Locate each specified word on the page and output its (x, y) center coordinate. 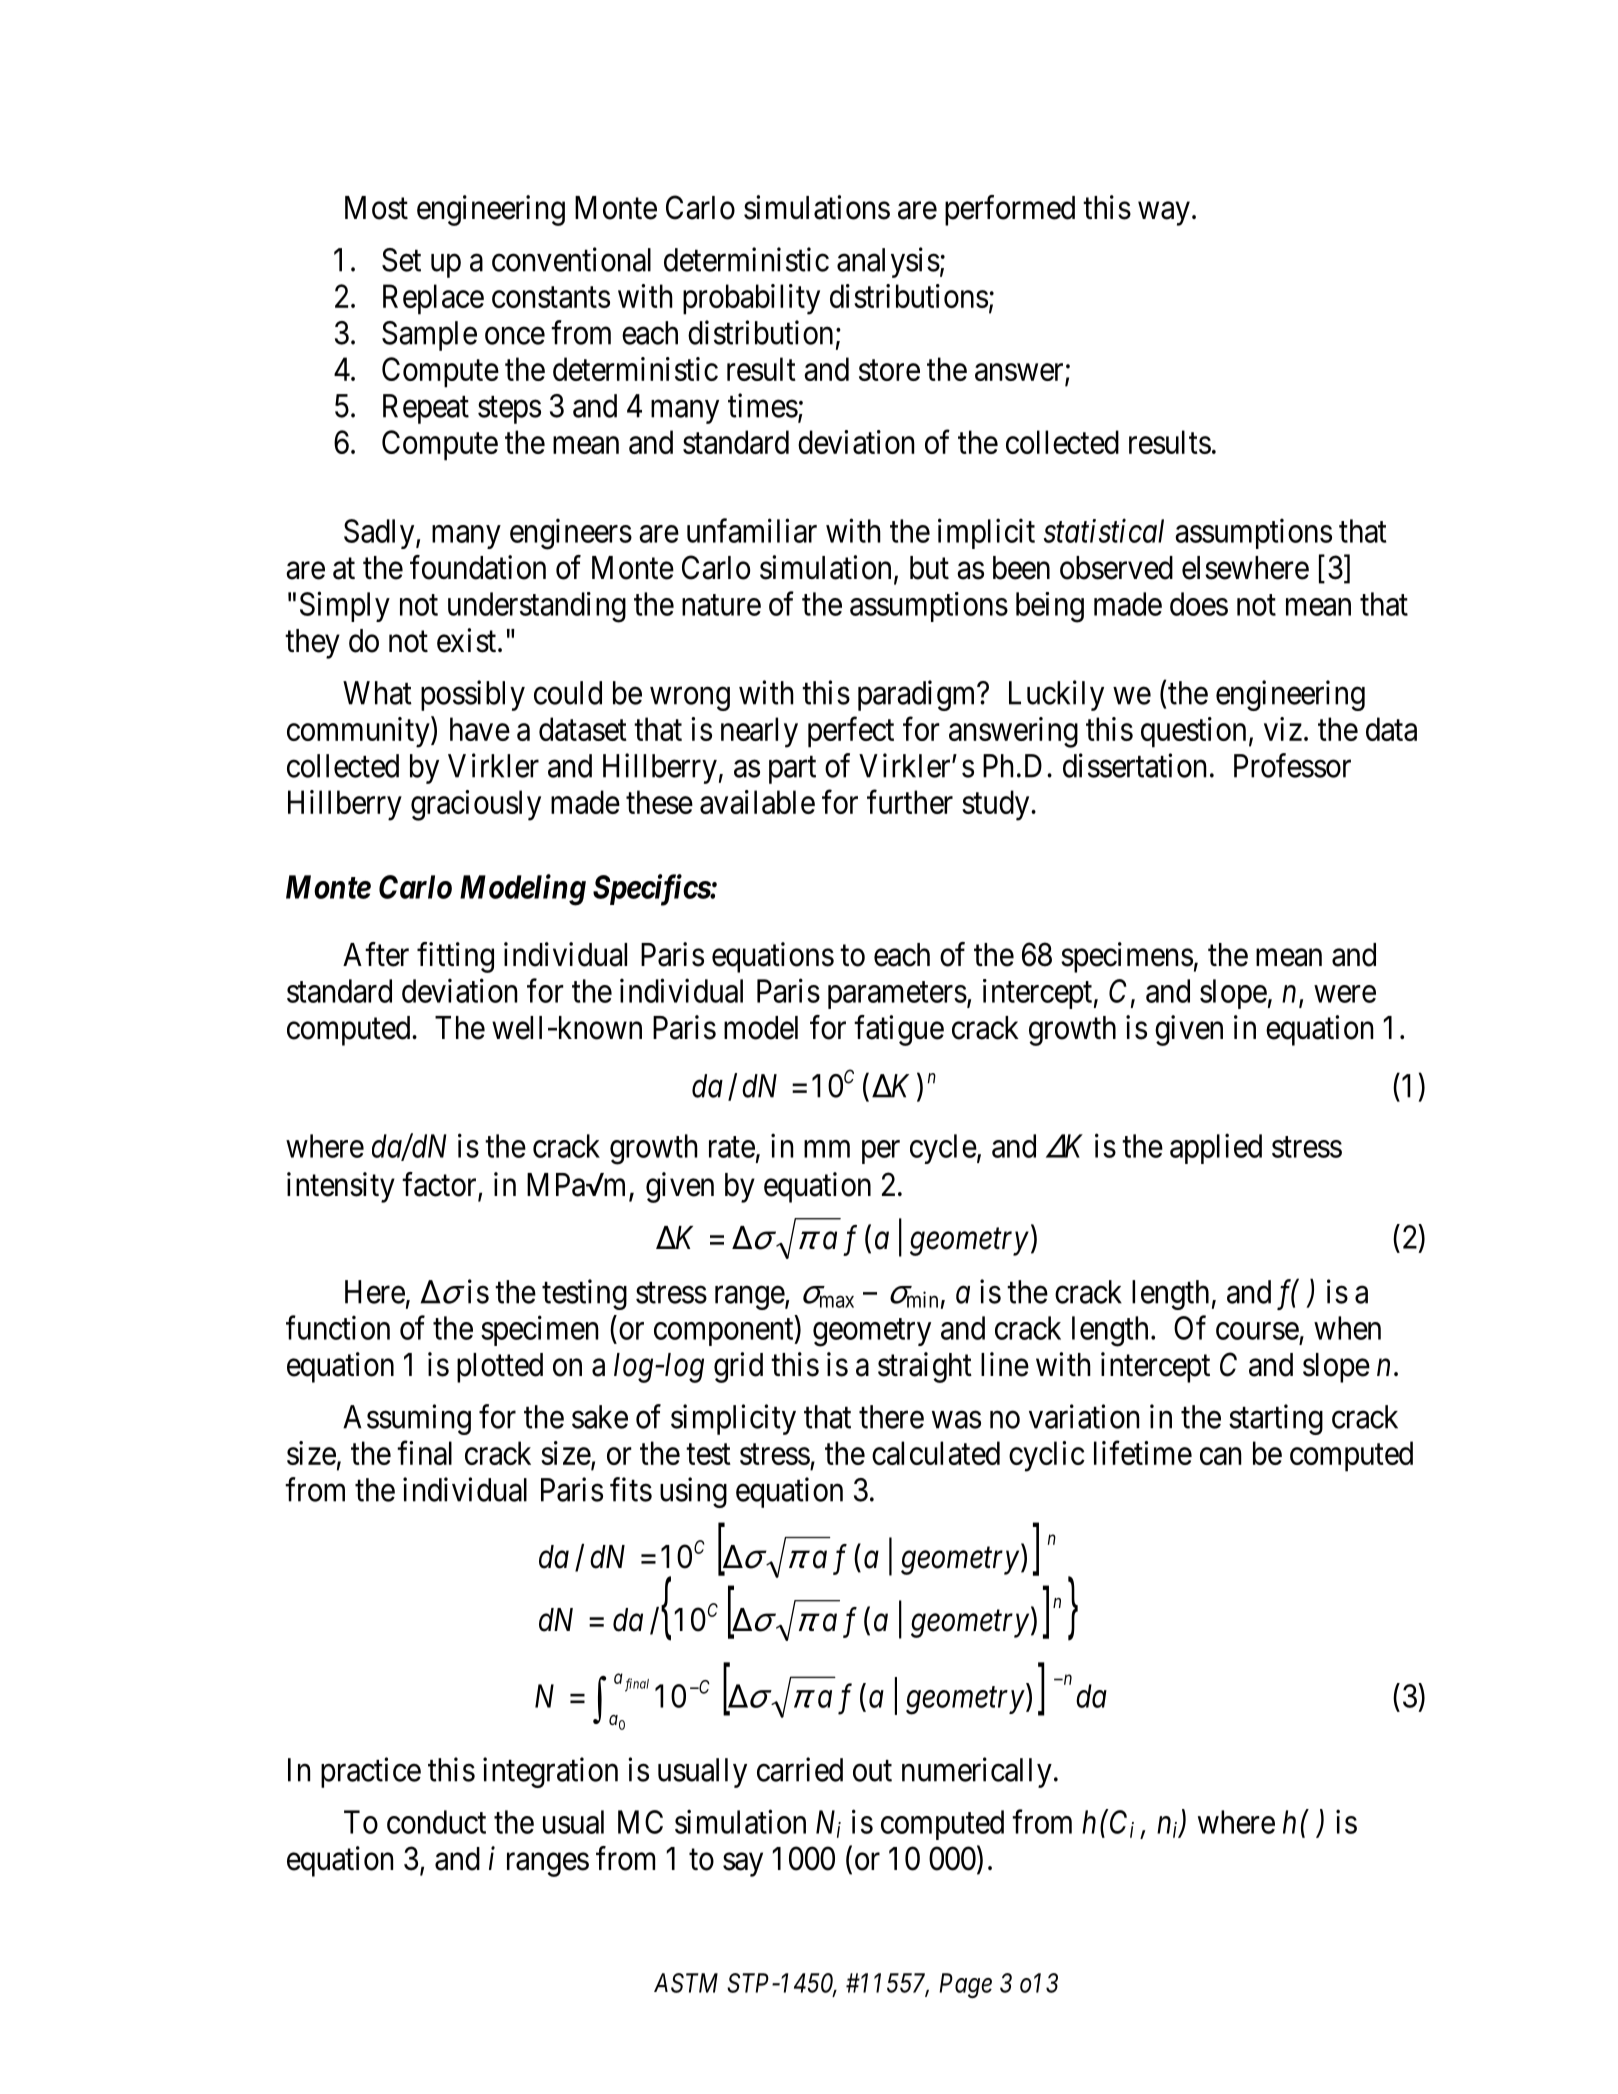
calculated (936, 1453)
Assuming (407, 1419)
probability (751, 299)
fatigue (899, 1030)
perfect (851, 732)
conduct (436, 1822)
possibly (473, 695)
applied (1216, 1148)
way (1164, 214)
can (1221, 1456)
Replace (433, 299)
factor (440, 1185)
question (1193, 732)
